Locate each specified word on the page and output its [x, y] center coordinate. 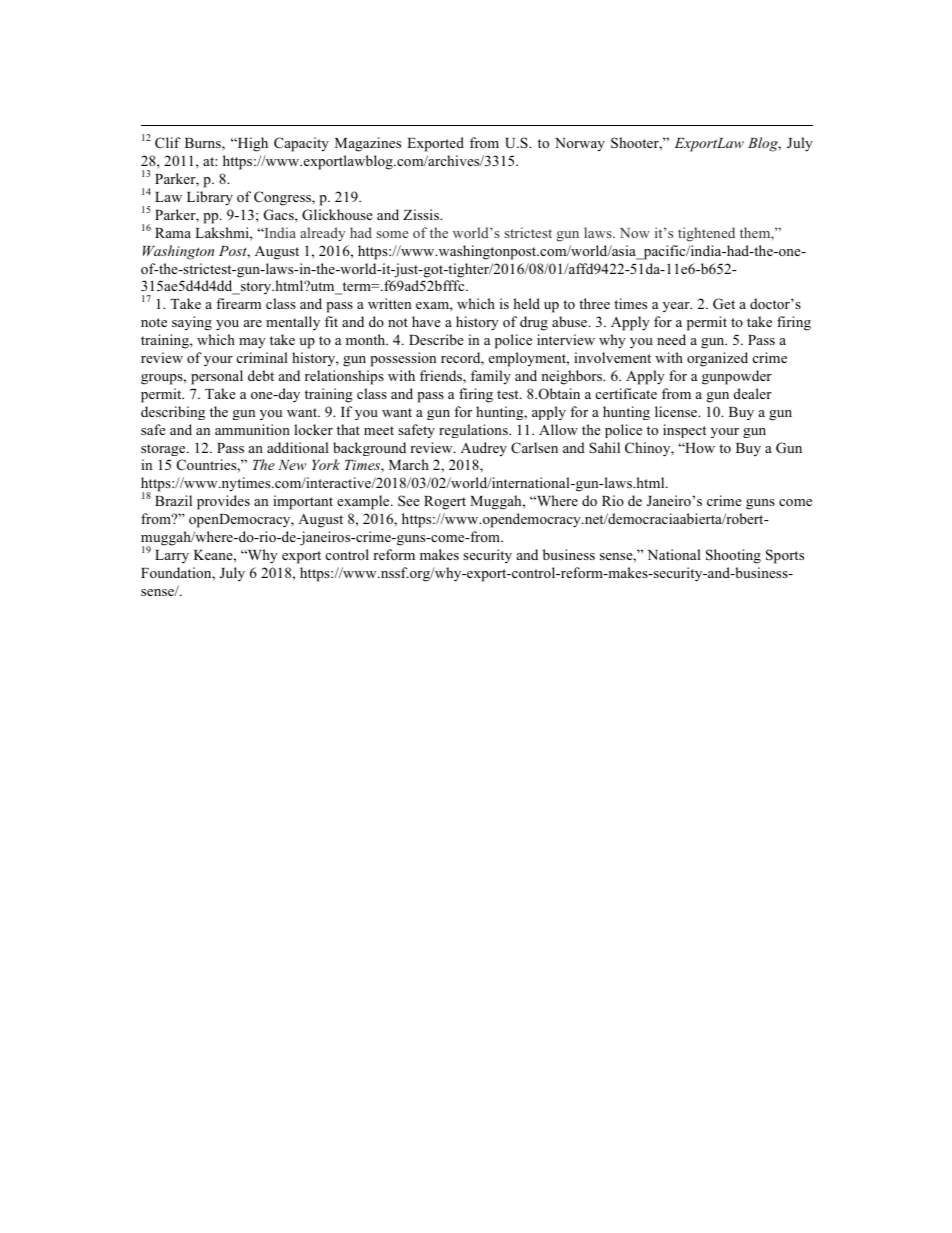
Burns [204, 144]
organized [717, 359]
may [252, 343]
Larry [172, 556]
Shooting [733, 556]
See [409, 500]
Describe [436, 339]
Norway [580, 145]
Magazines [368, 144]
